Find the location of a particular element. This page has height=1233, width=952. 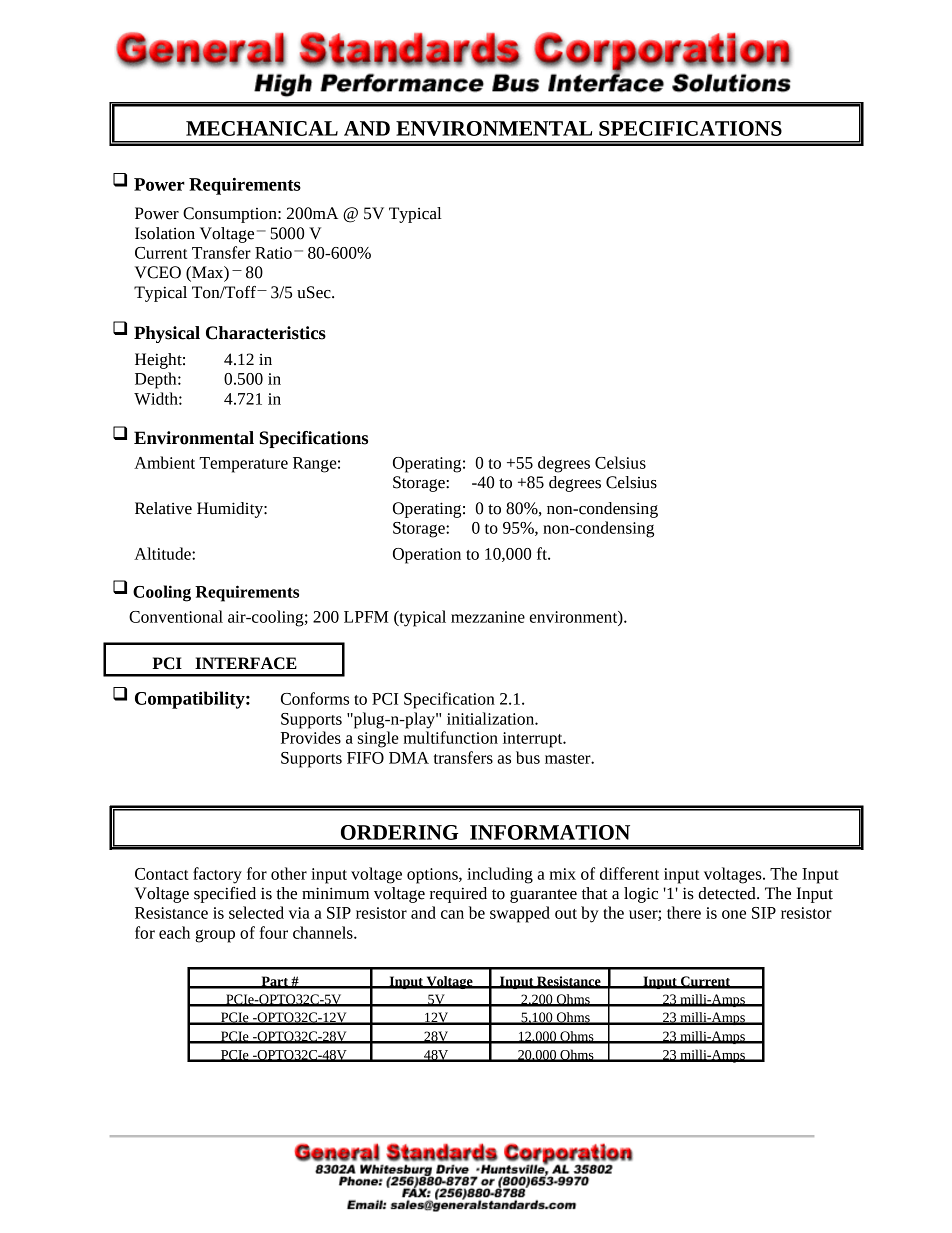

Temperature is located at coordinates (243, 465).
